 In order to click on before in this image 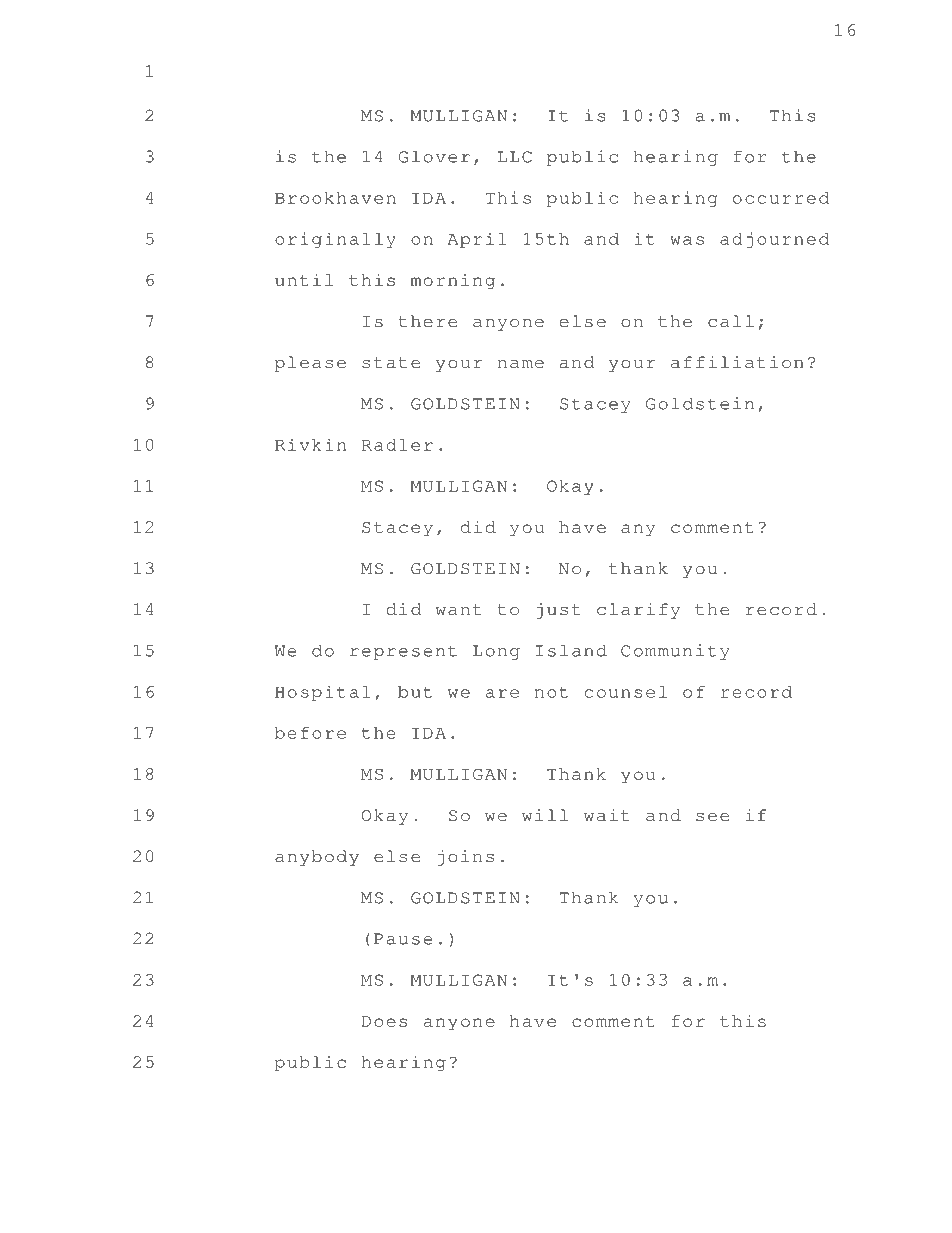, I will do `click(310, 733)`.
